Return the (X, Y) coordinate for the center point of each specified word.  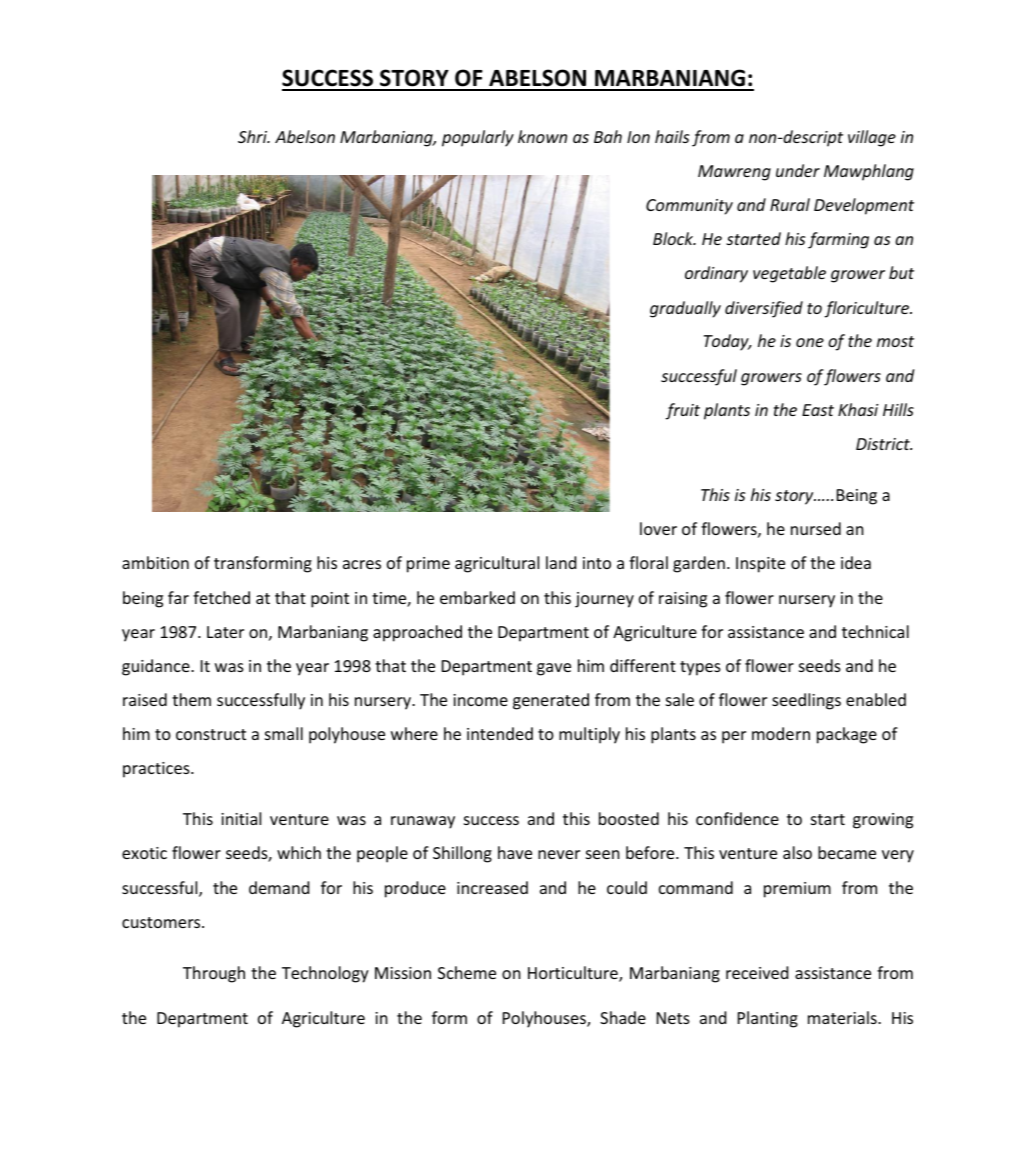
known (542, 136)
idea (856, 562)
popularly (478, 138)
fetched (221, 597)
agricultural (497, 564)
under (798, 170)
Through (214, 974)
